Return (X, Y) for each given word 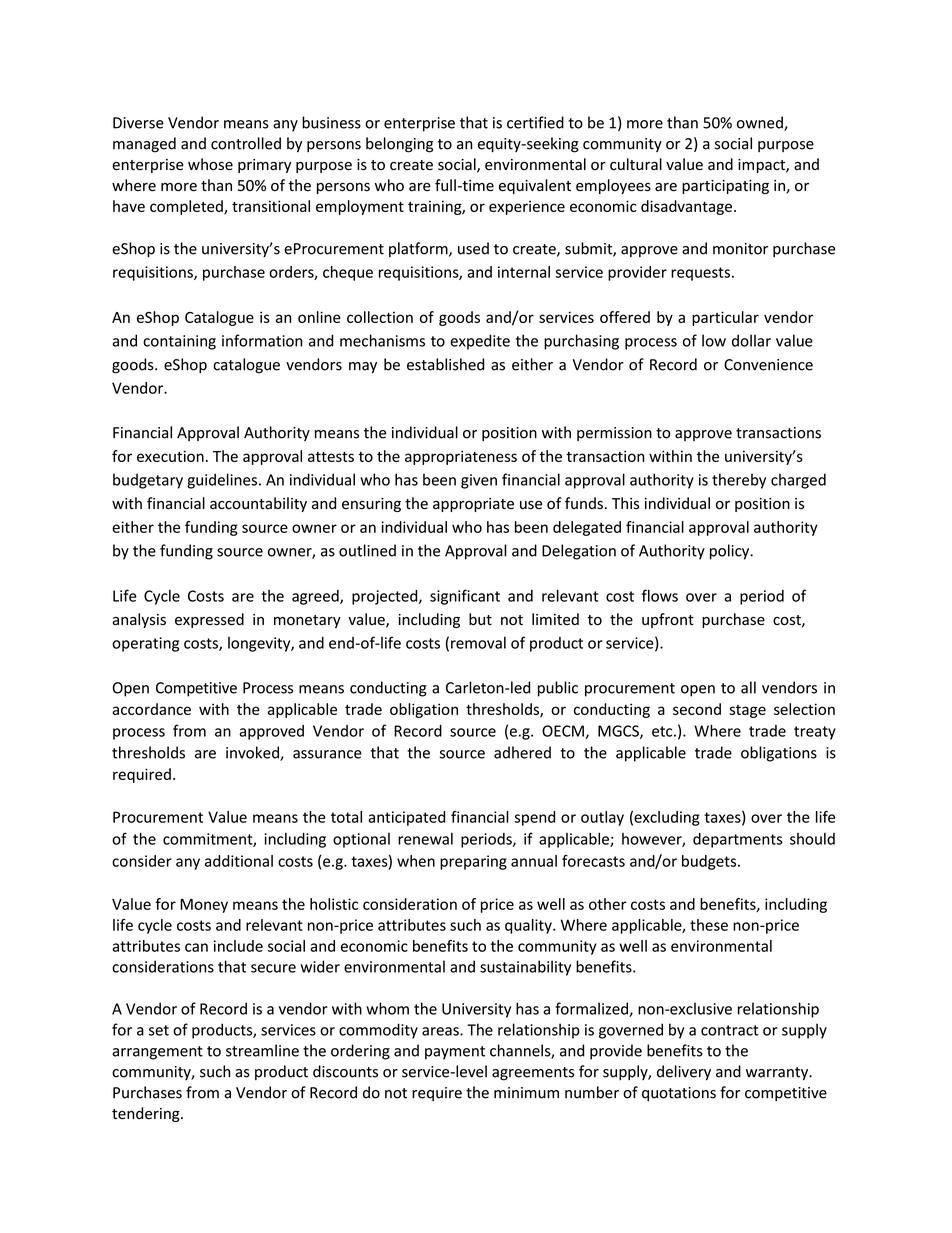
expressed (209, 620)
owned (761, 123)
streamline (262, 1050)
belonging (399, 145)
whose (210, 164)
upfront (668, 620)
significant (465, 597)
